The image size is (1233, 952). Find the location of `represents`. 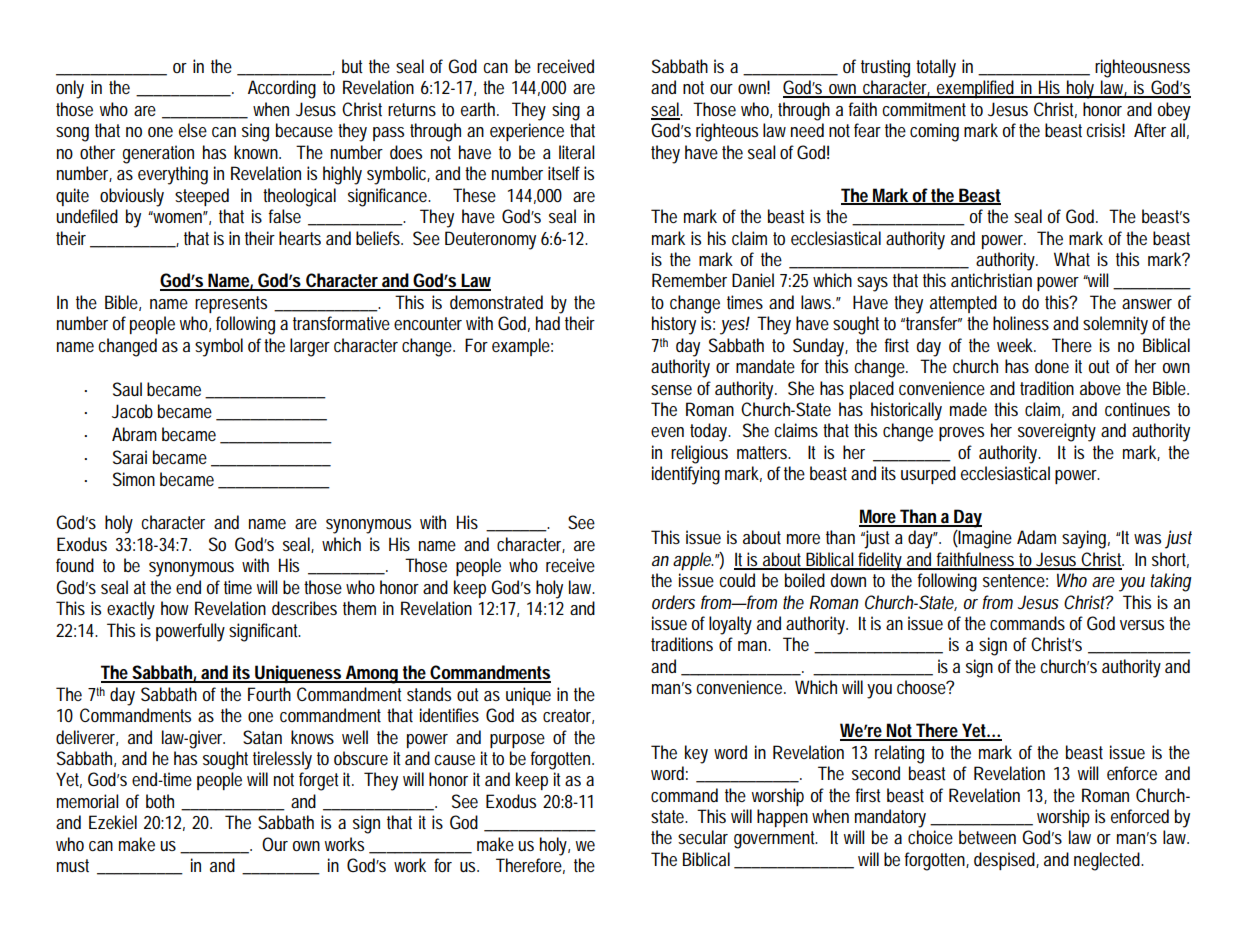

represents is located at coordinates (231, 304).
